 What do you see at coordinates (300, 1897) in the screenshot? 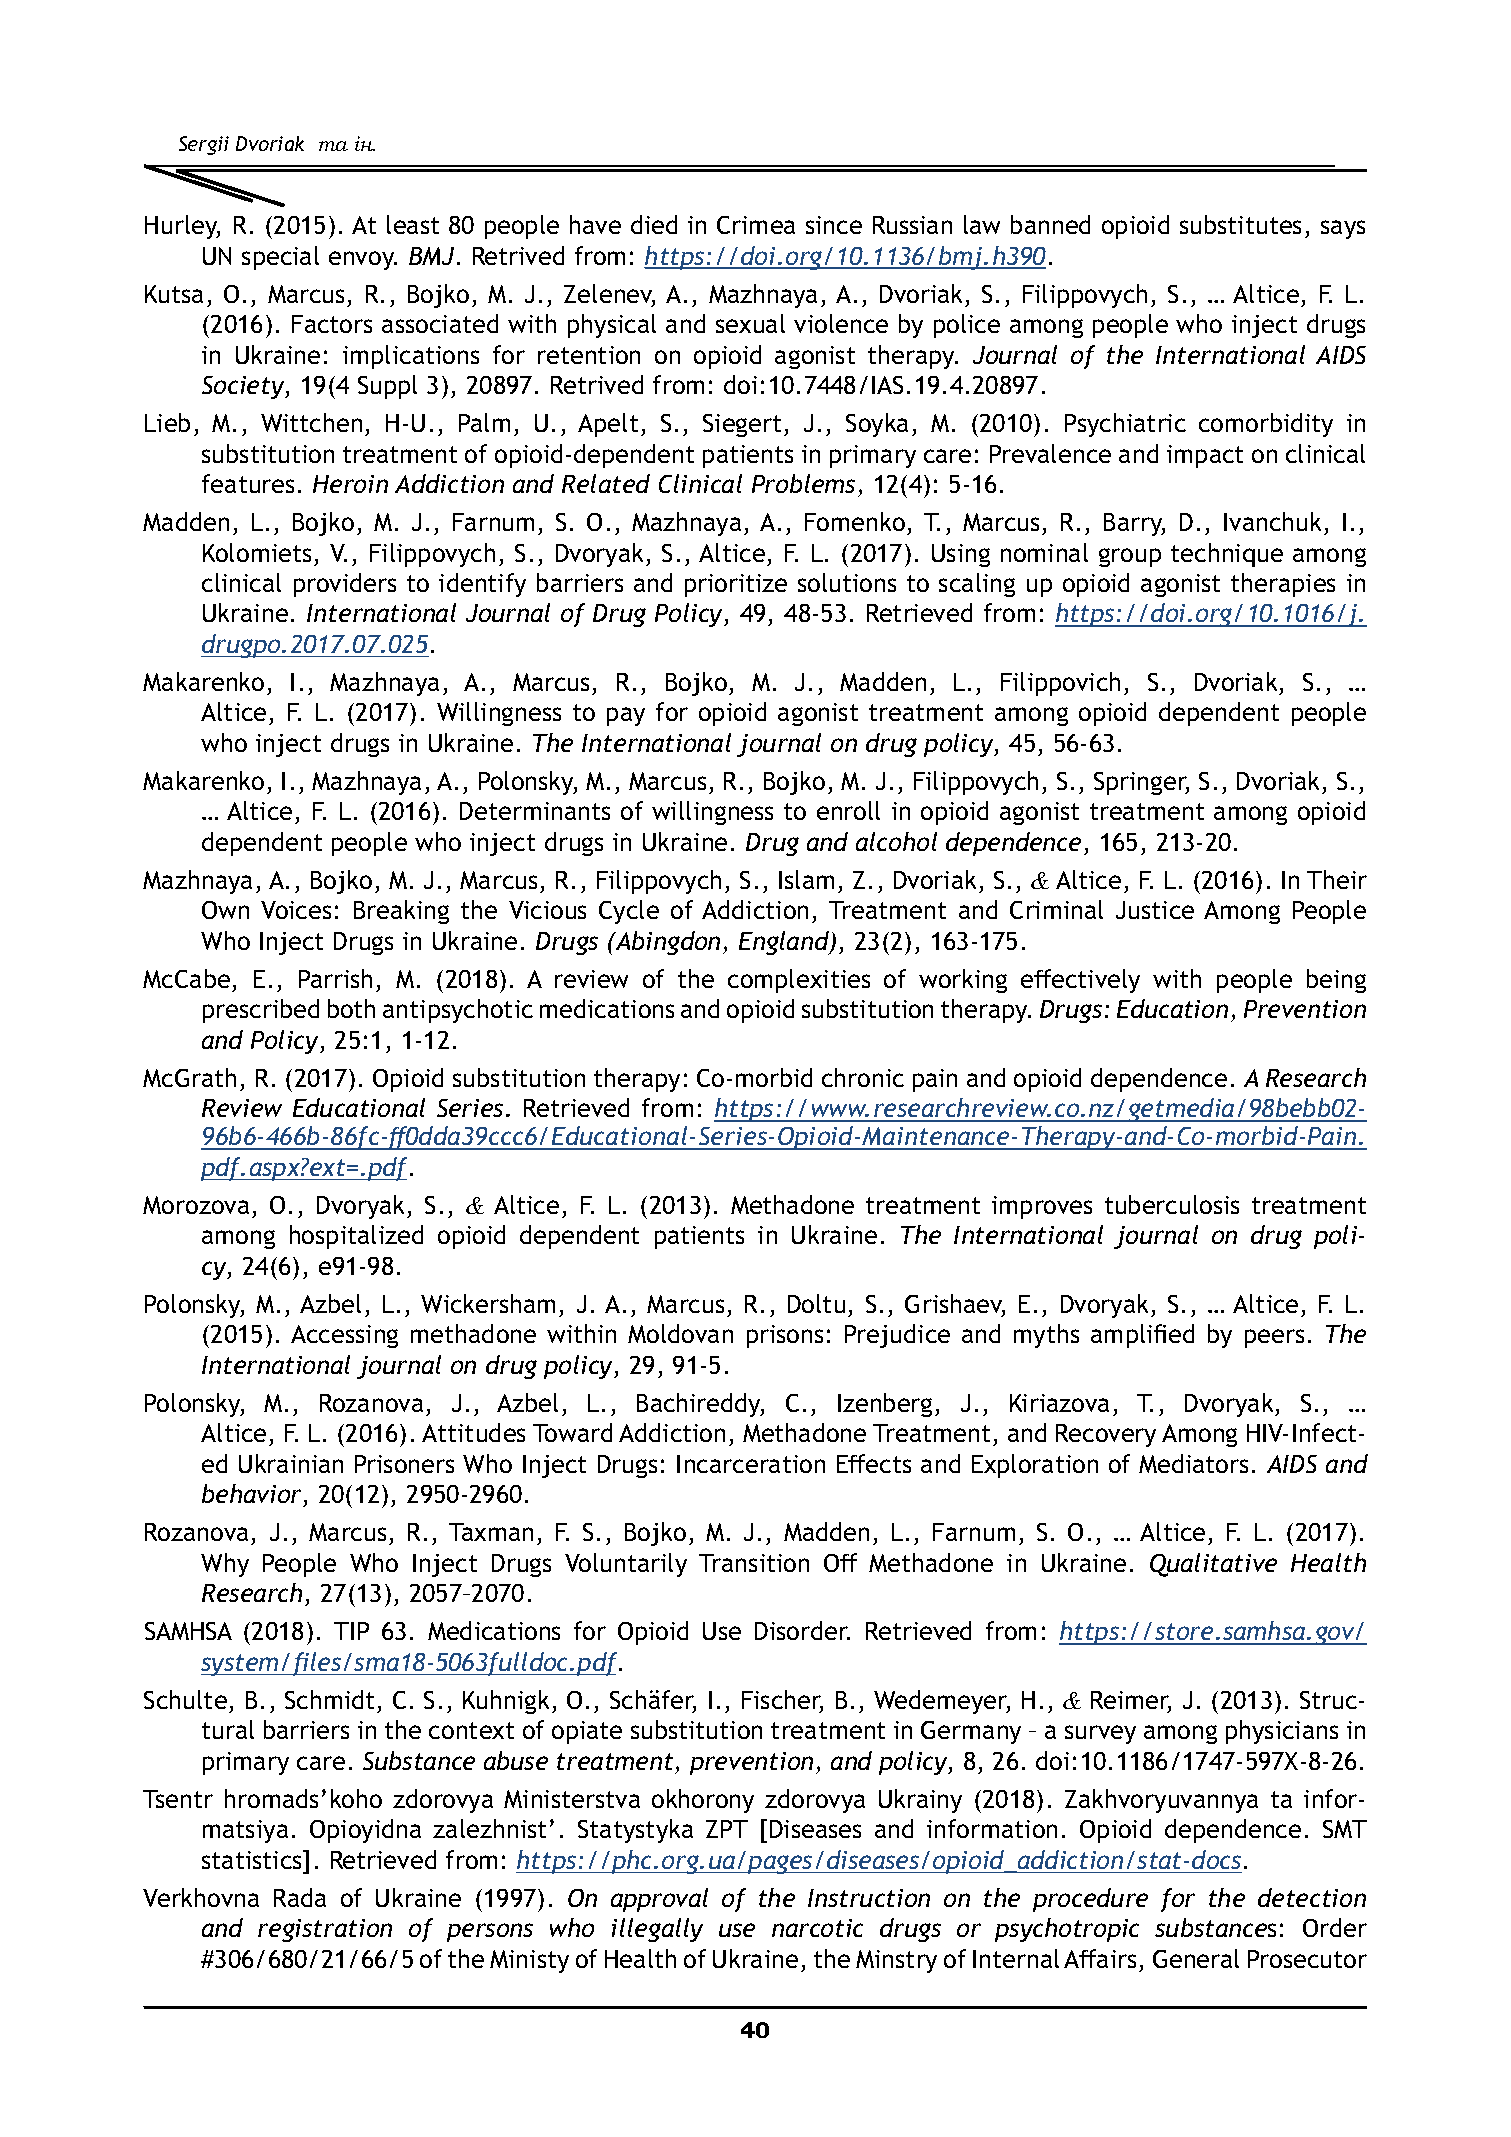
I see `Rada` at bounding box center [300, 1897].
